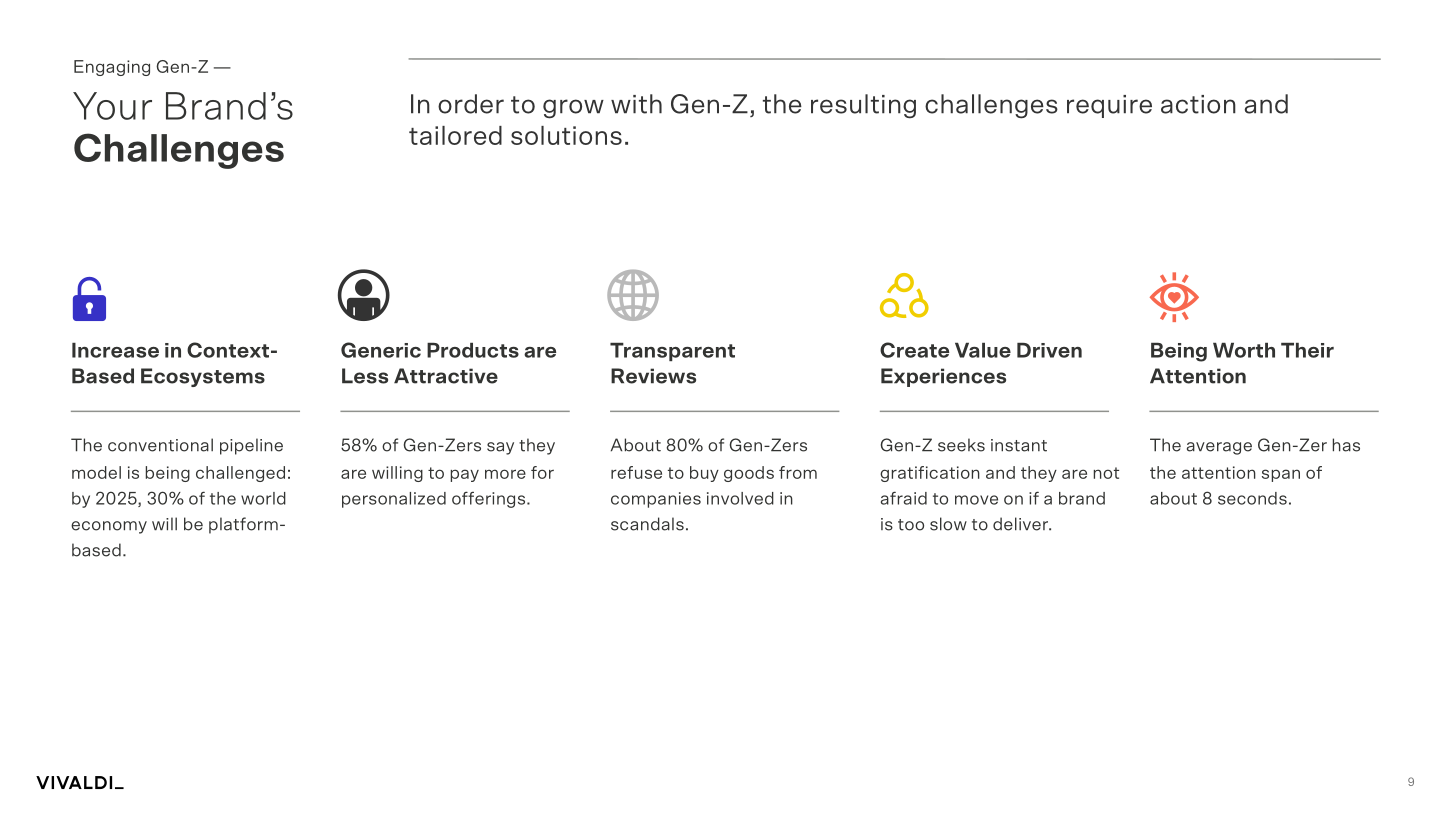 The height and width of the screenshot is (819, 1456). Describe the element at coordinates (1244, 350) in the screenshot. I see `Worth` at that location.
